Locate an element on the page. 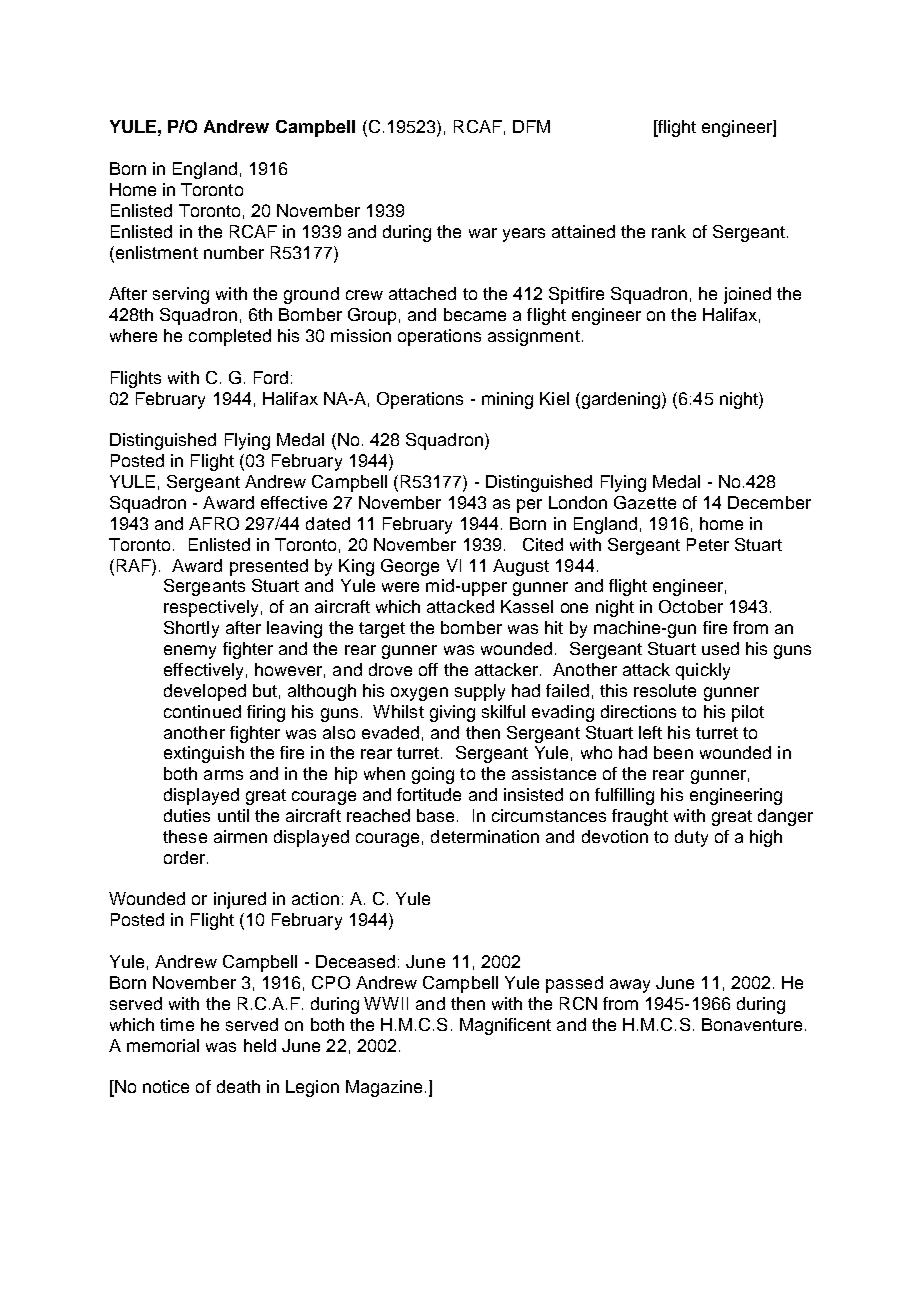 The width and height of the page is (924, 1308). gardening is located at coordinates (621, 400).
